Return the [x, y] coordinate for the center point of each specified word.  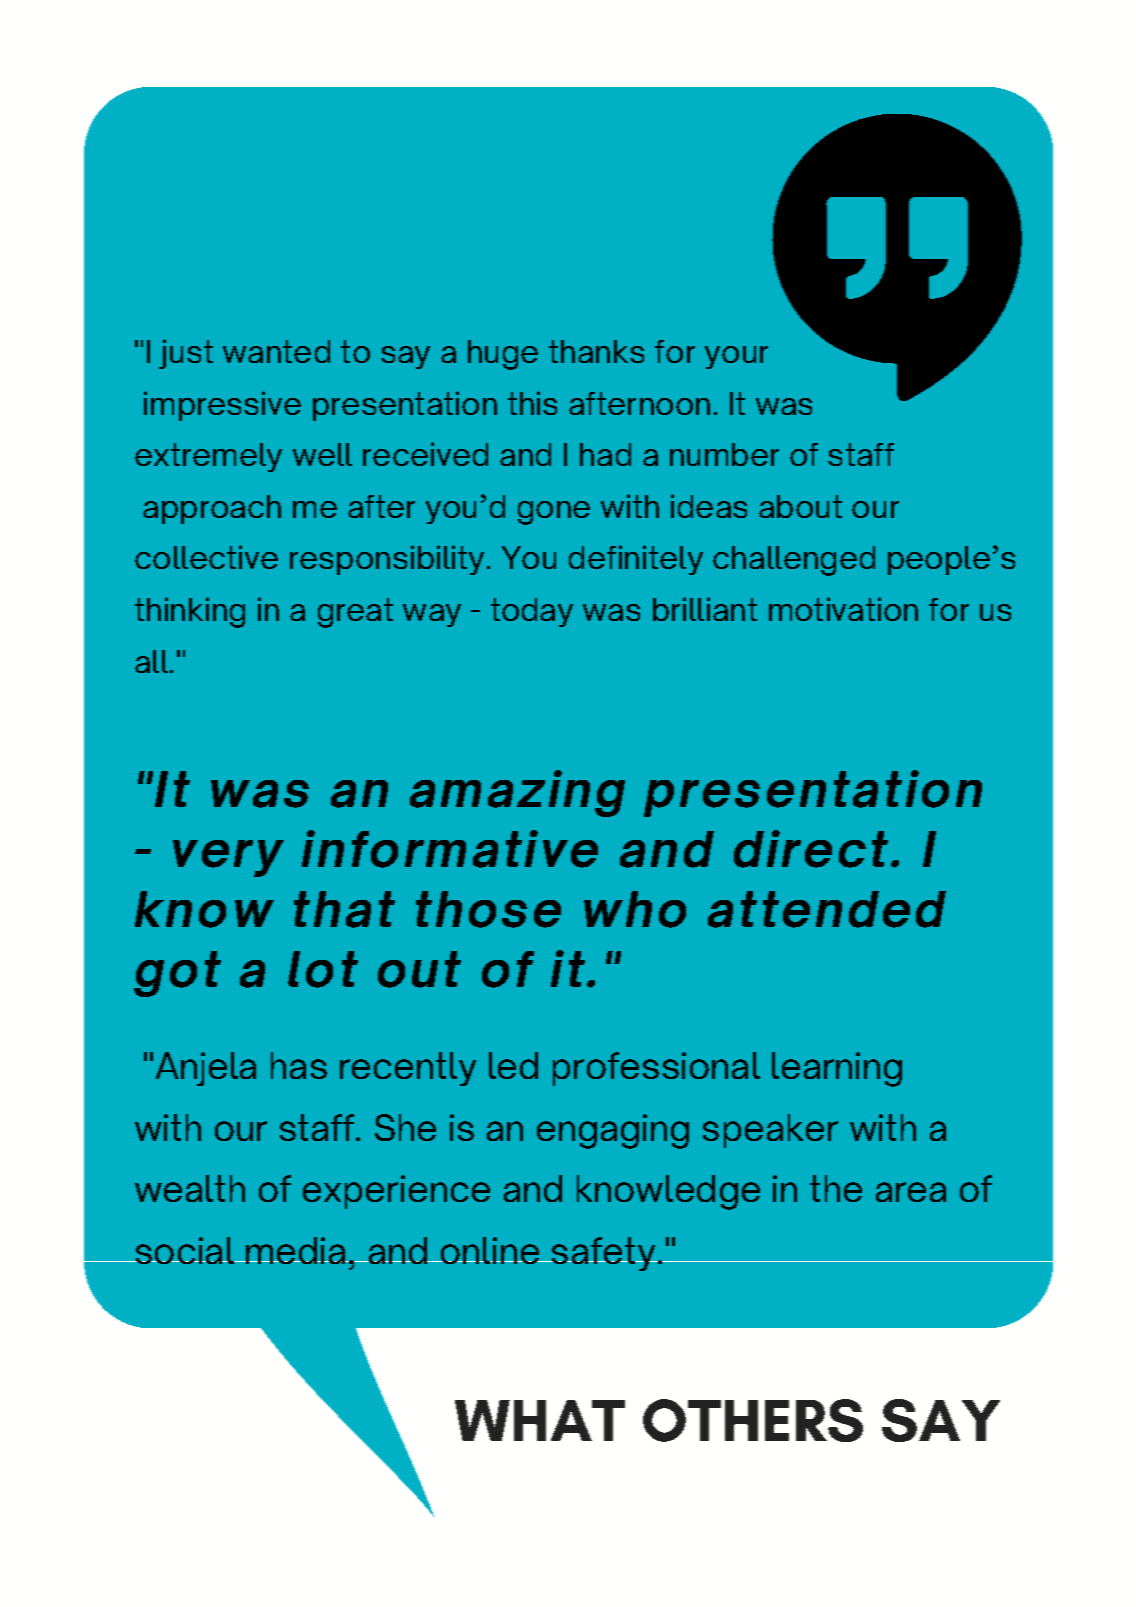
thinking [190, 612]
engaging [613, 1131]
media [296, 1250]
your [736, 357]
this [532, 403]
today [532, 612]
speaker [770, 1131]
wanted [276, 351]
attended [827, 909]
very [228, 858]
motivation [843, 609]
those [488, 909]
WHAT [540, 1420]
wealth [190, 1188]
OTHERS [753, 1420]
